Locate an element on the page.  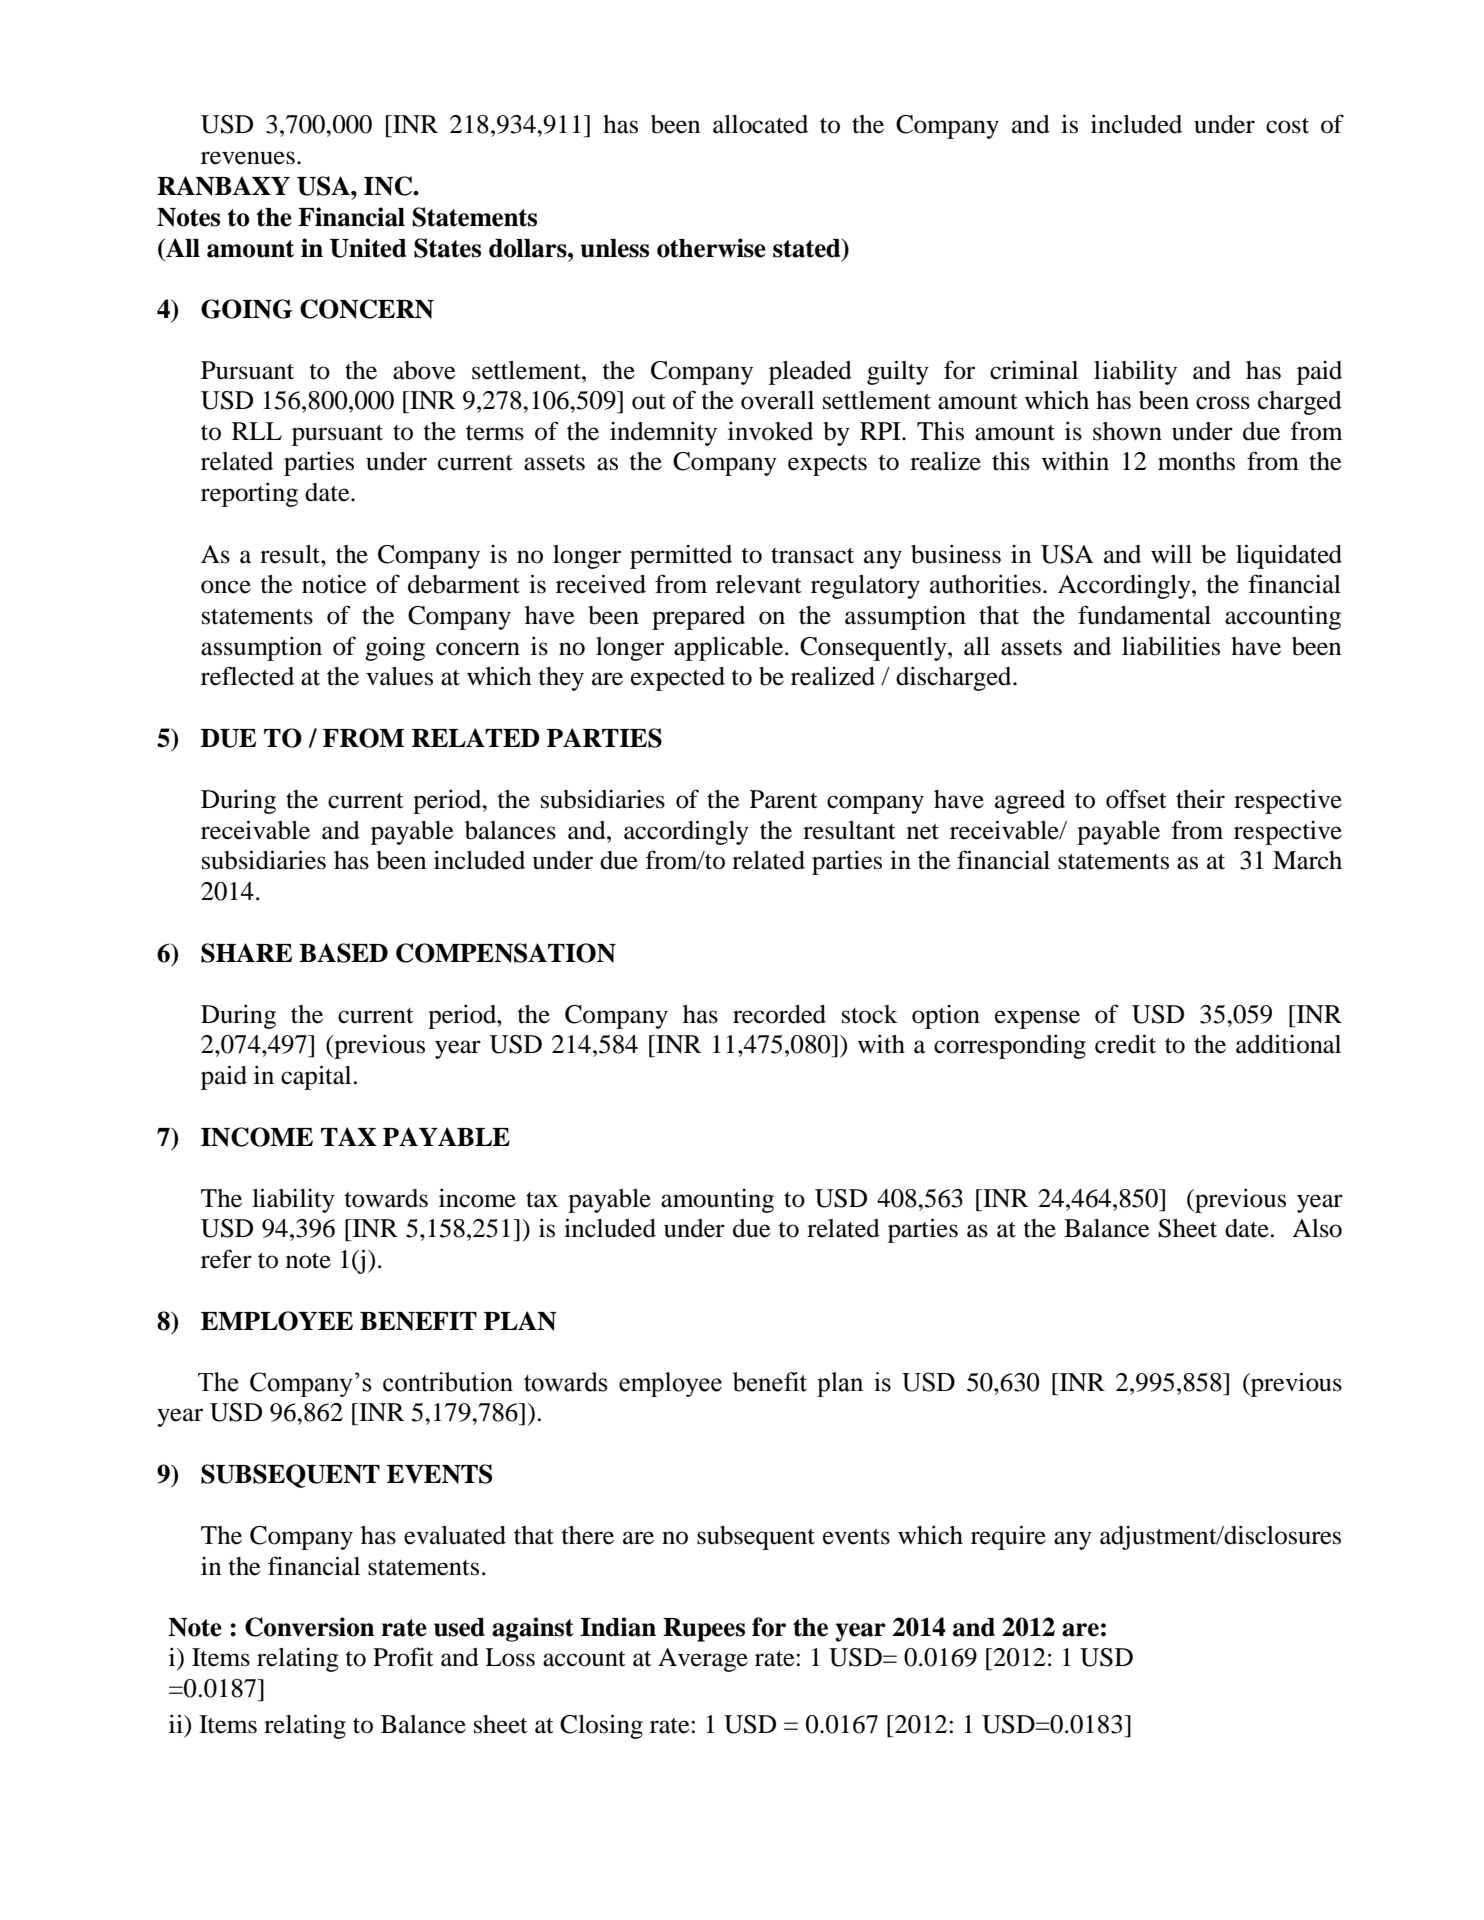
United is located at coordinates (368, 248).
